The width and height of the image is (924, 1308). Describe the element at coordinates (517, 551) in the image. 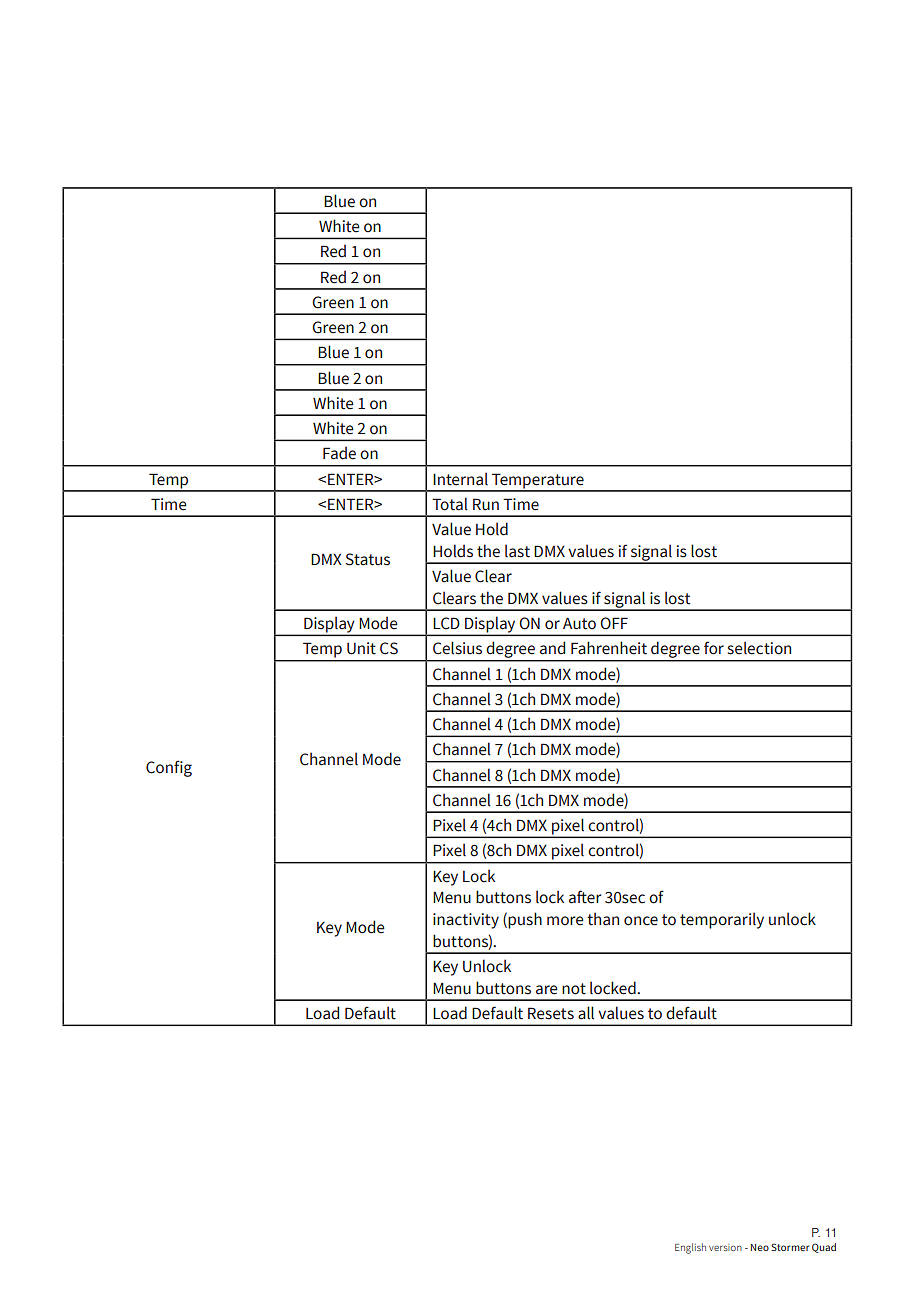

I see `last` at that location.
